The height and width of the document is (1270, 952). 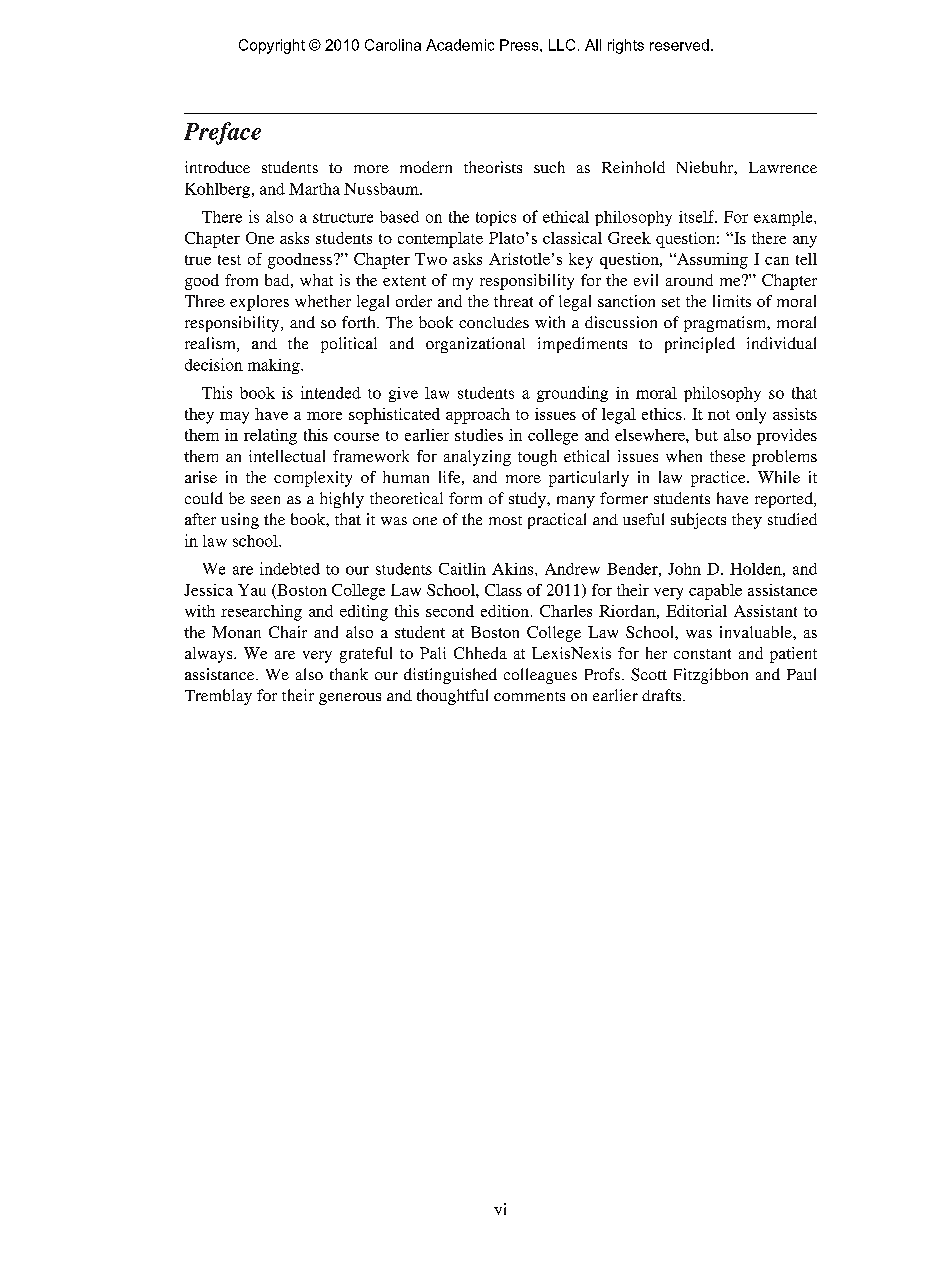 I want to click on making, so click(x=275, y=366).
